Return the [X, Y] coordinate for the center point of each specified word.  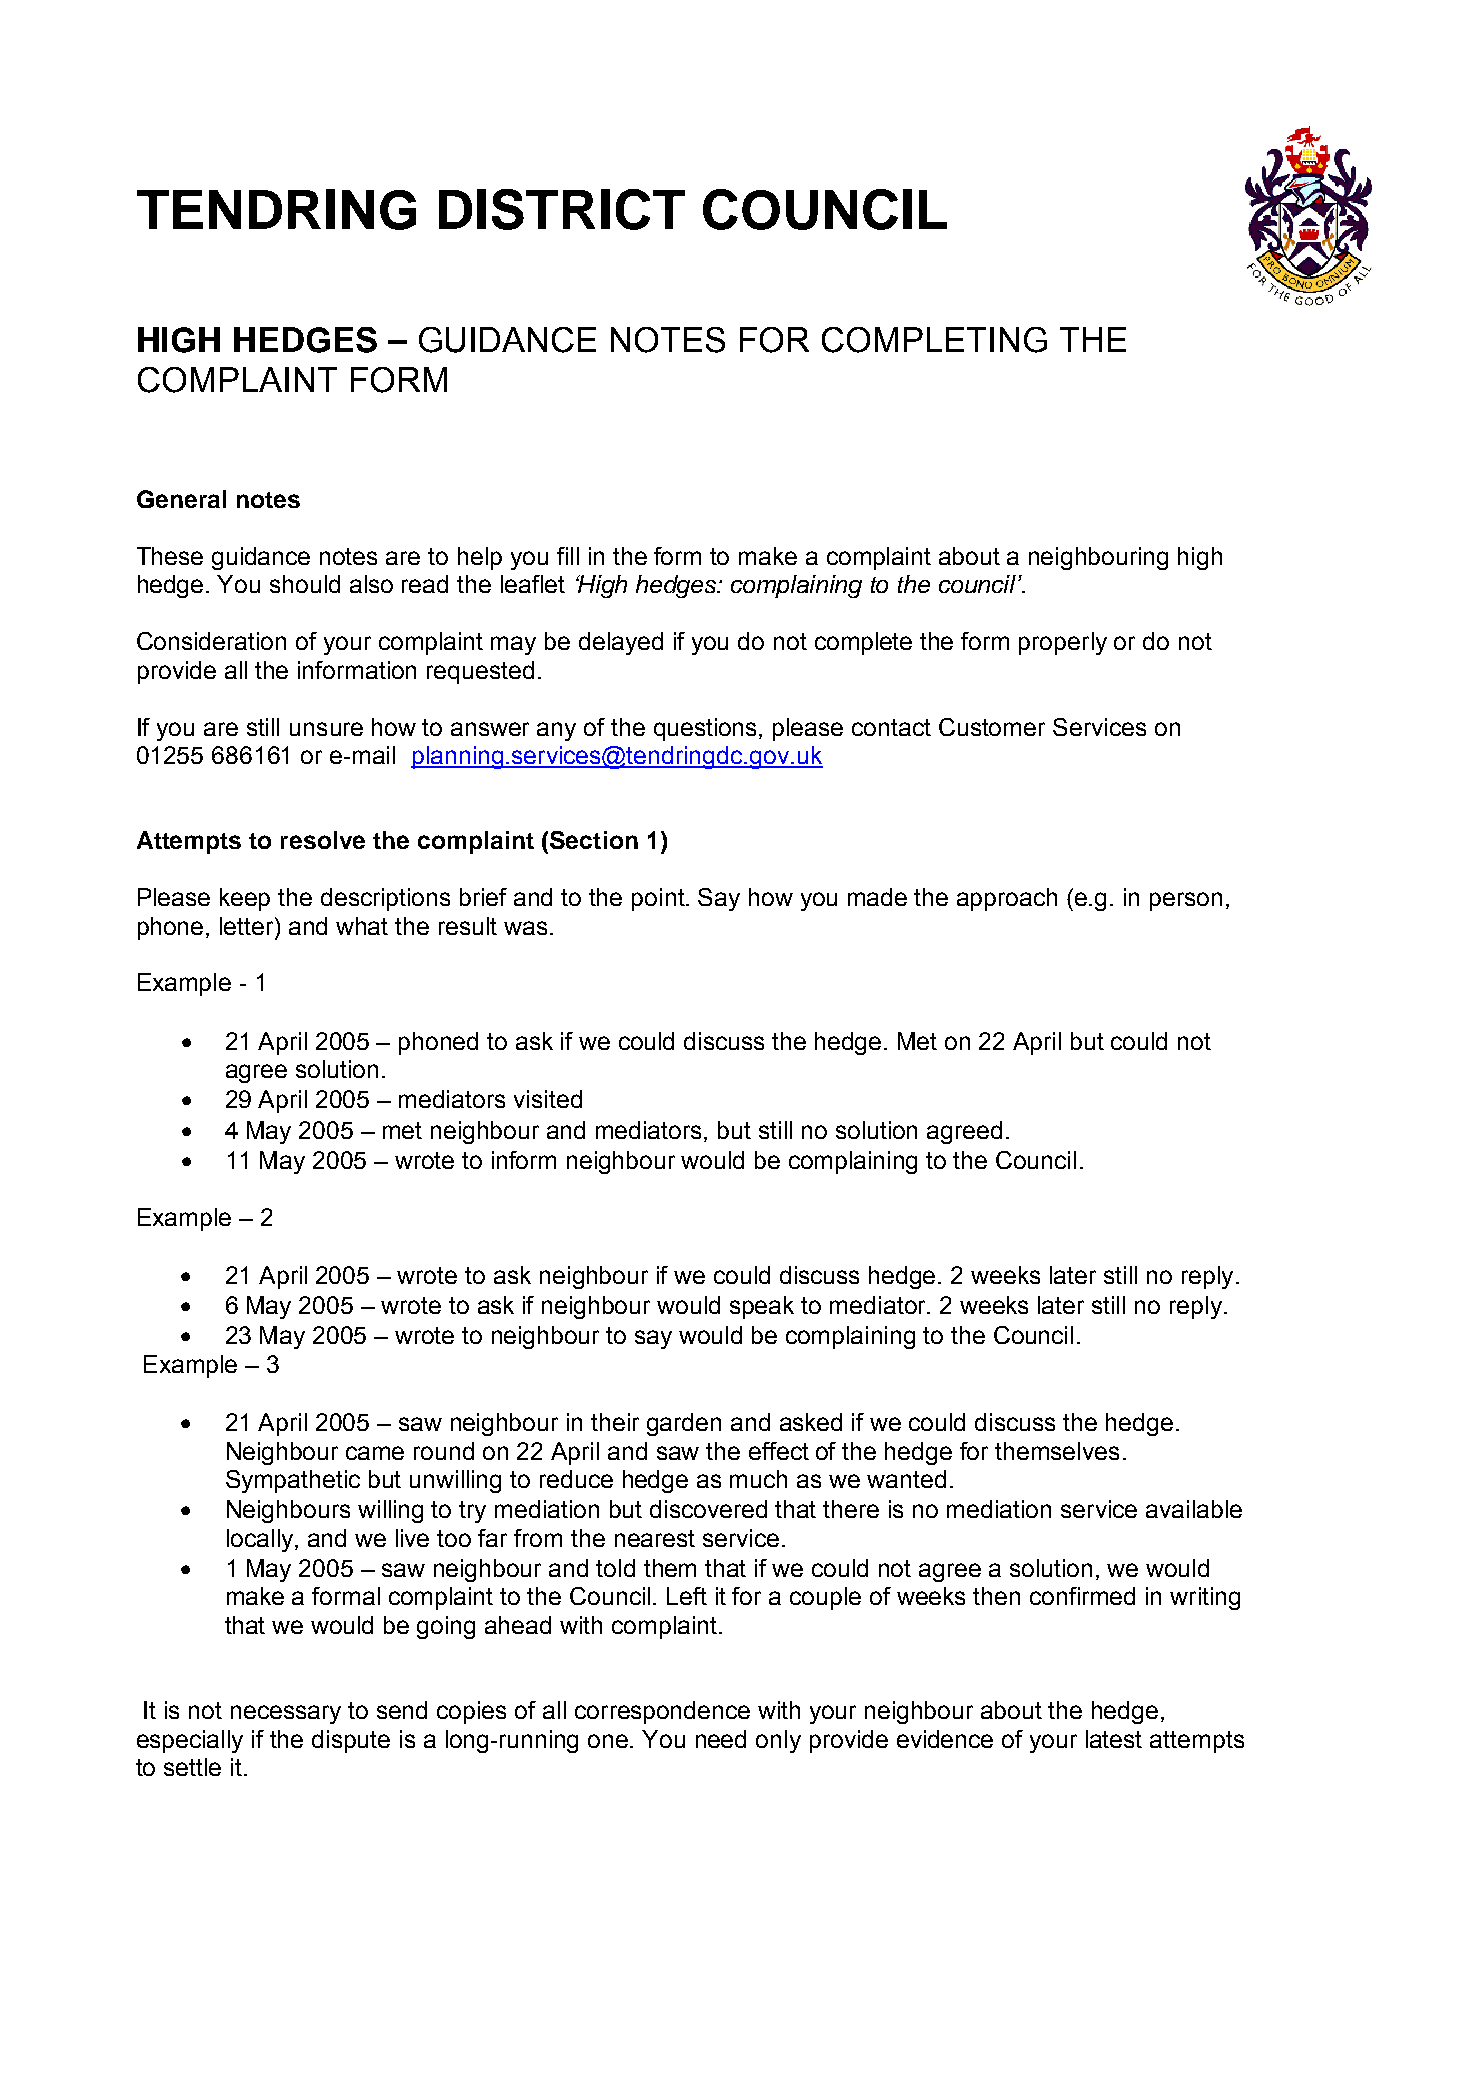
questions [707, 729]
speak [762, 1307]
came [375, 1453]
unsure [326, 729]
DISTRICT [562, 209]
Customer [992, 727]
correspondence [662, 1712]
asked [811, 1422]
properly [1063, 643]
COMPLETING [934, 340]
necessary [286, 1714]
